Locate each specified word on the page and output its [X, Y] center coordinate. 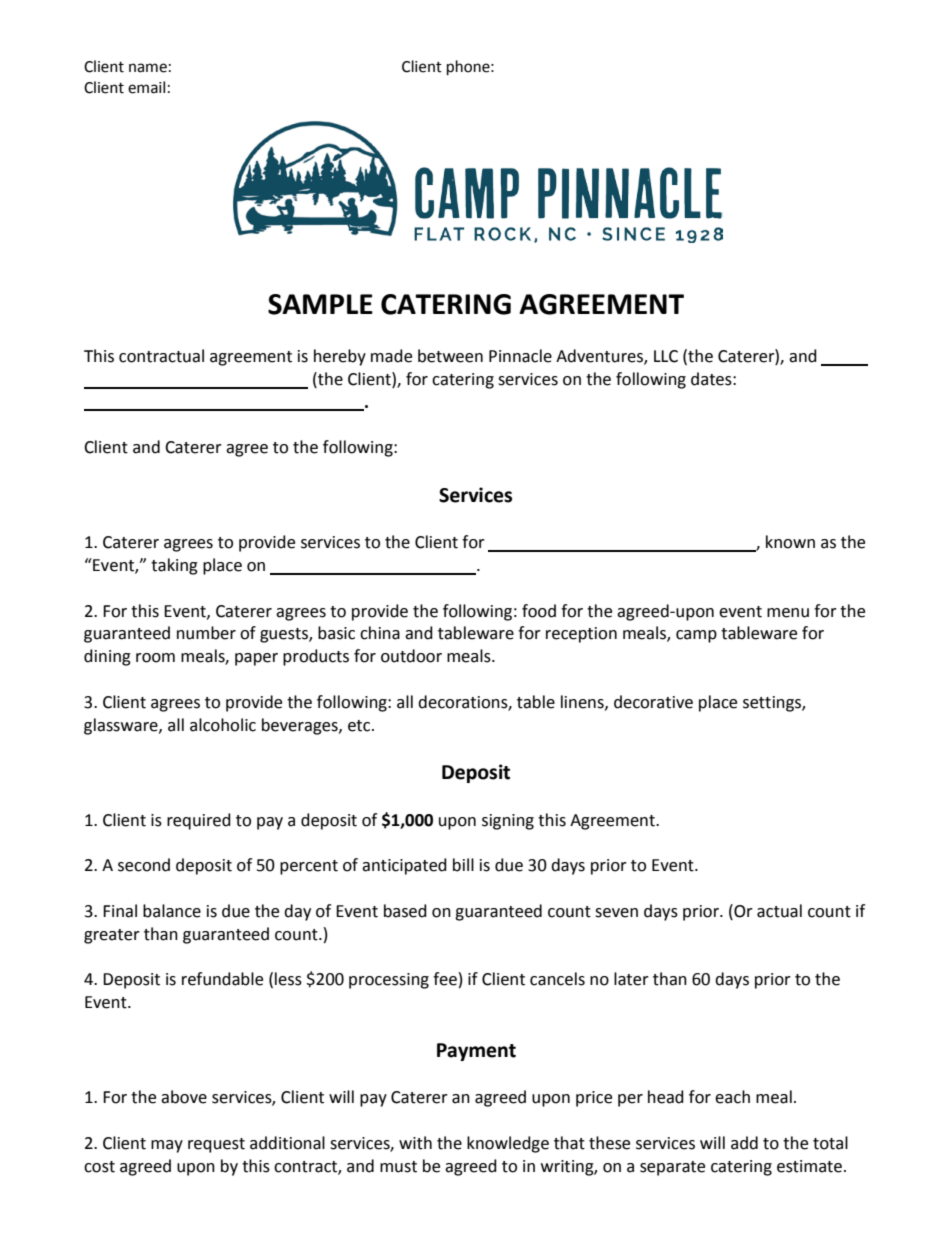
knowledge [508, 1144]
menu [788, 613]
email [146, 87]
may [167, 1146]
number [206, 633]
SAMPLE [320, 304]
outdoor [411, 656]
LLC [666, 356]
